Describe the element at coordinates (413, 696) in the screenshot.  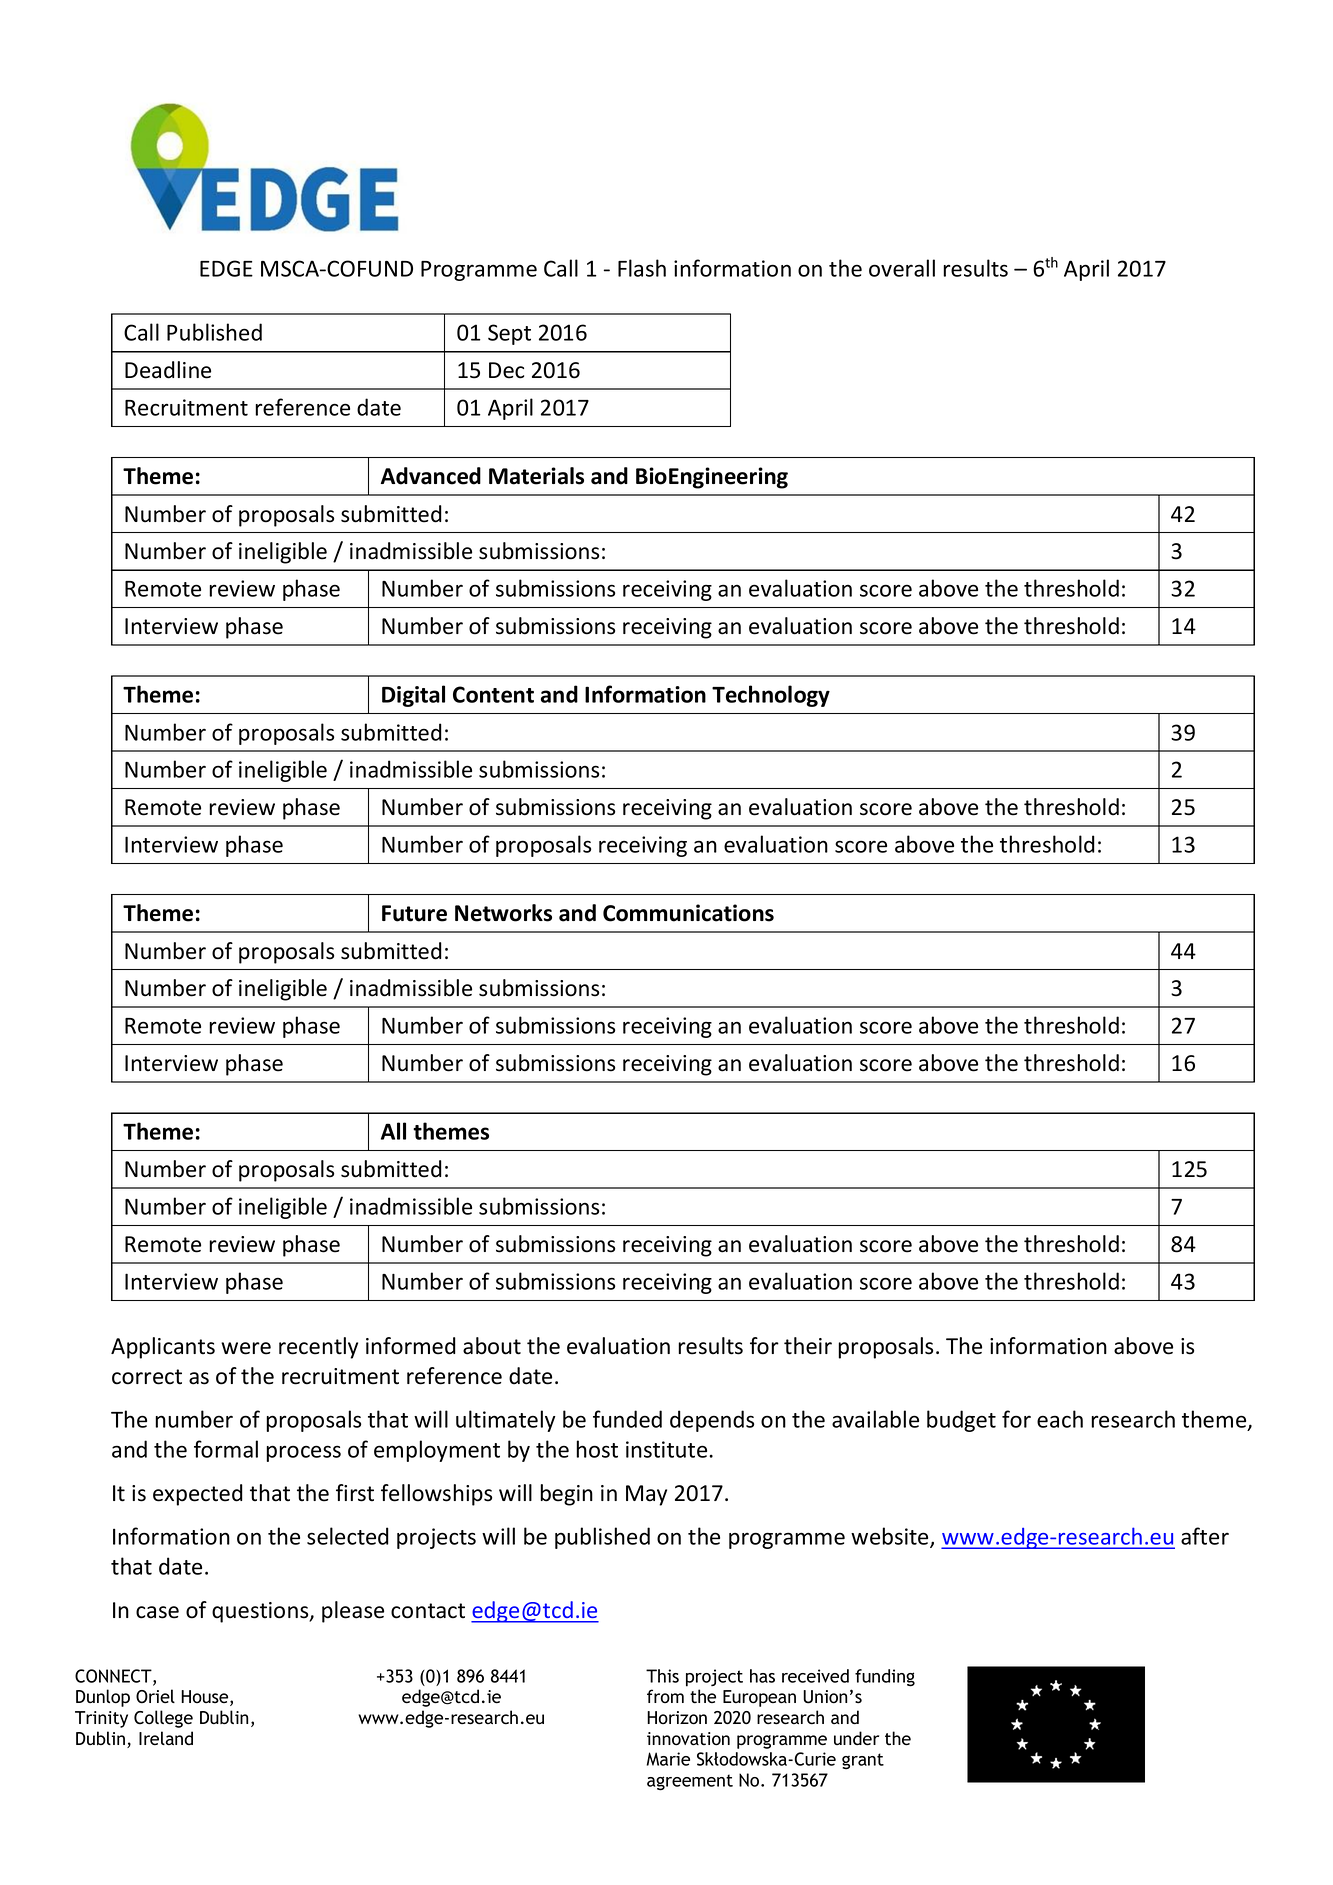
I see `Digital` at that location.
